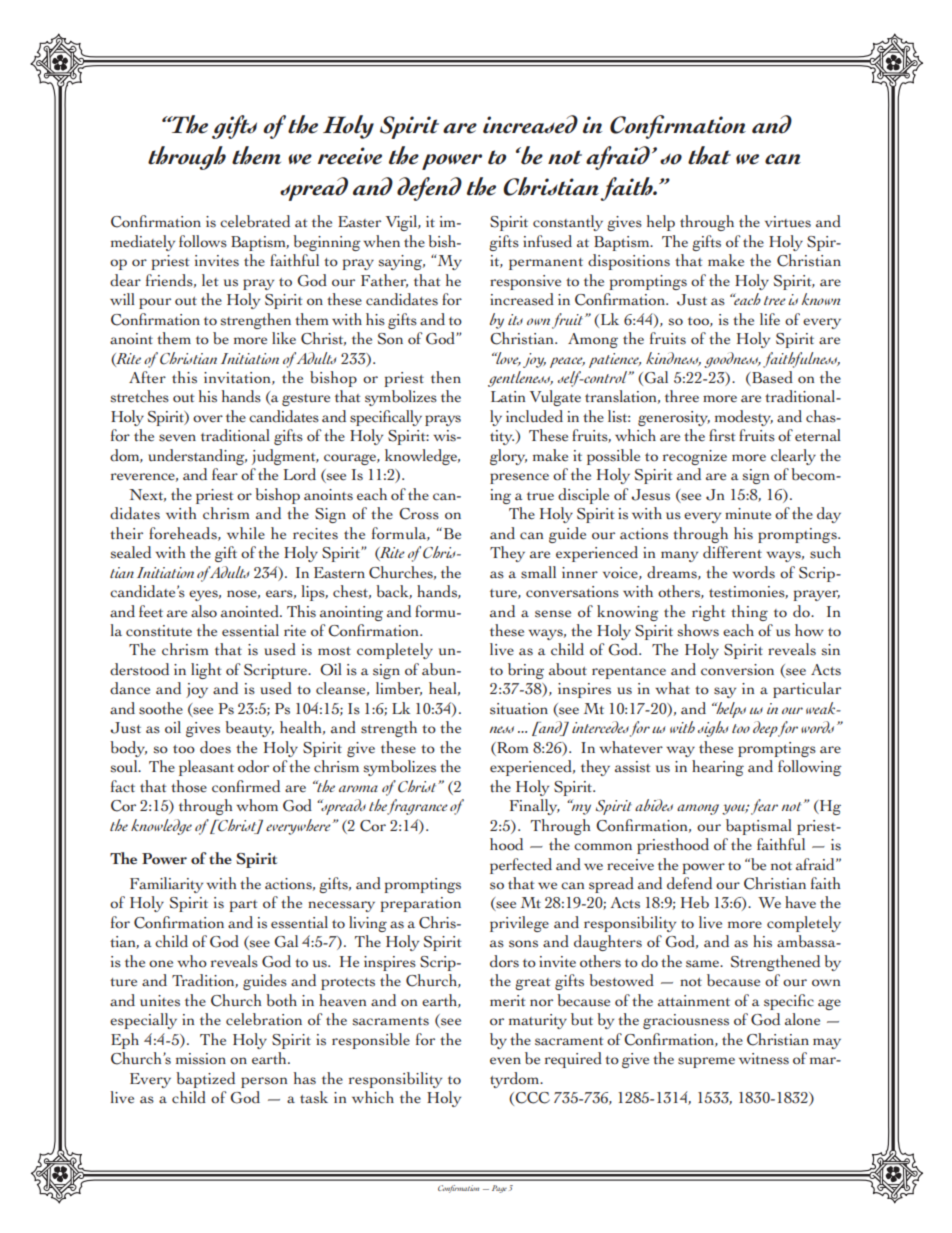 This screenshot has width=952, height=1233. What do you see at coordinates (519, 478) in the screenshot?
I see `presence` at bounding box center [519, 478].
